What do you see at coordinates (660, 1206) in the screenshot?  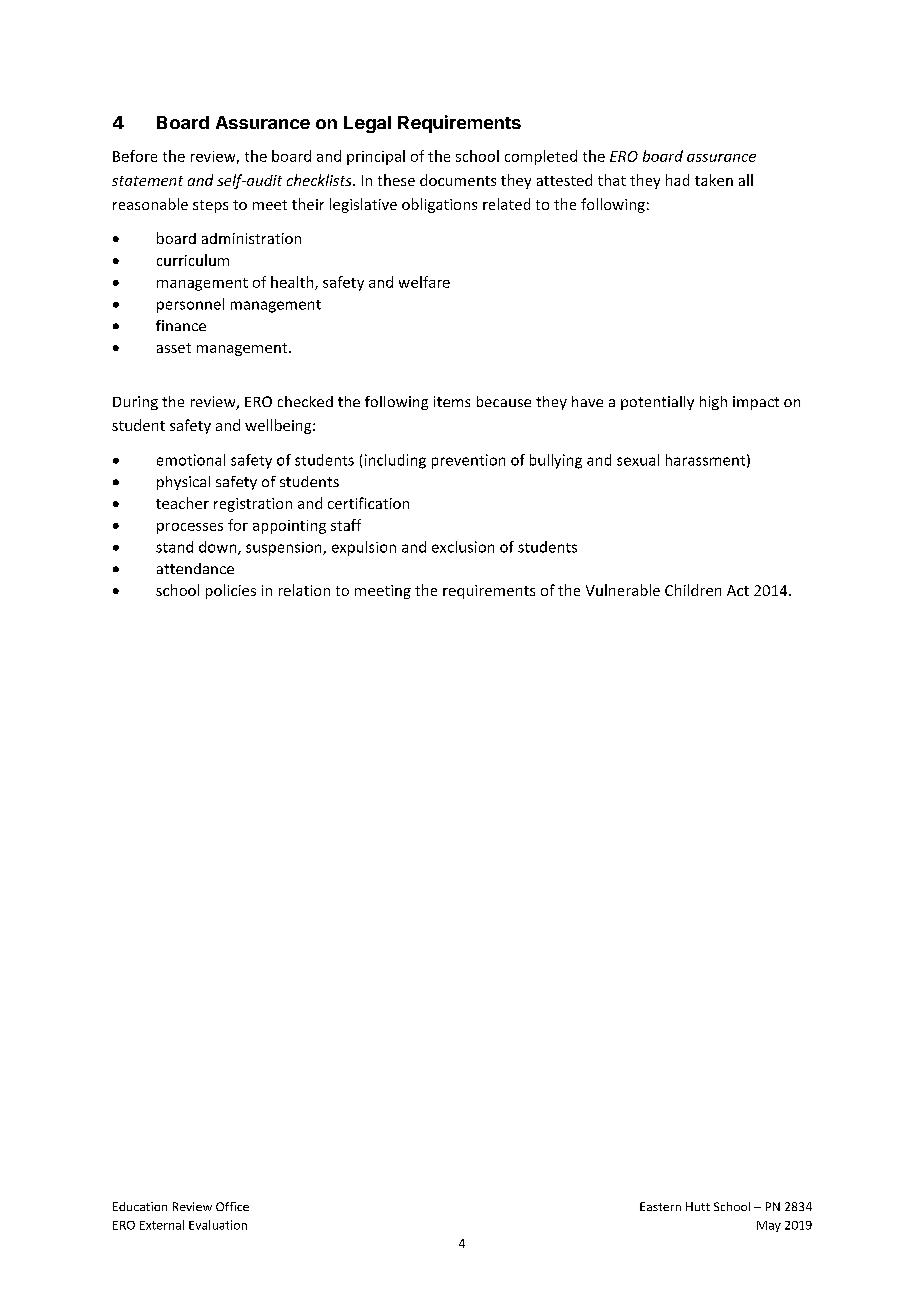 I see `Eastern` at bounding box center [660, 1206].
